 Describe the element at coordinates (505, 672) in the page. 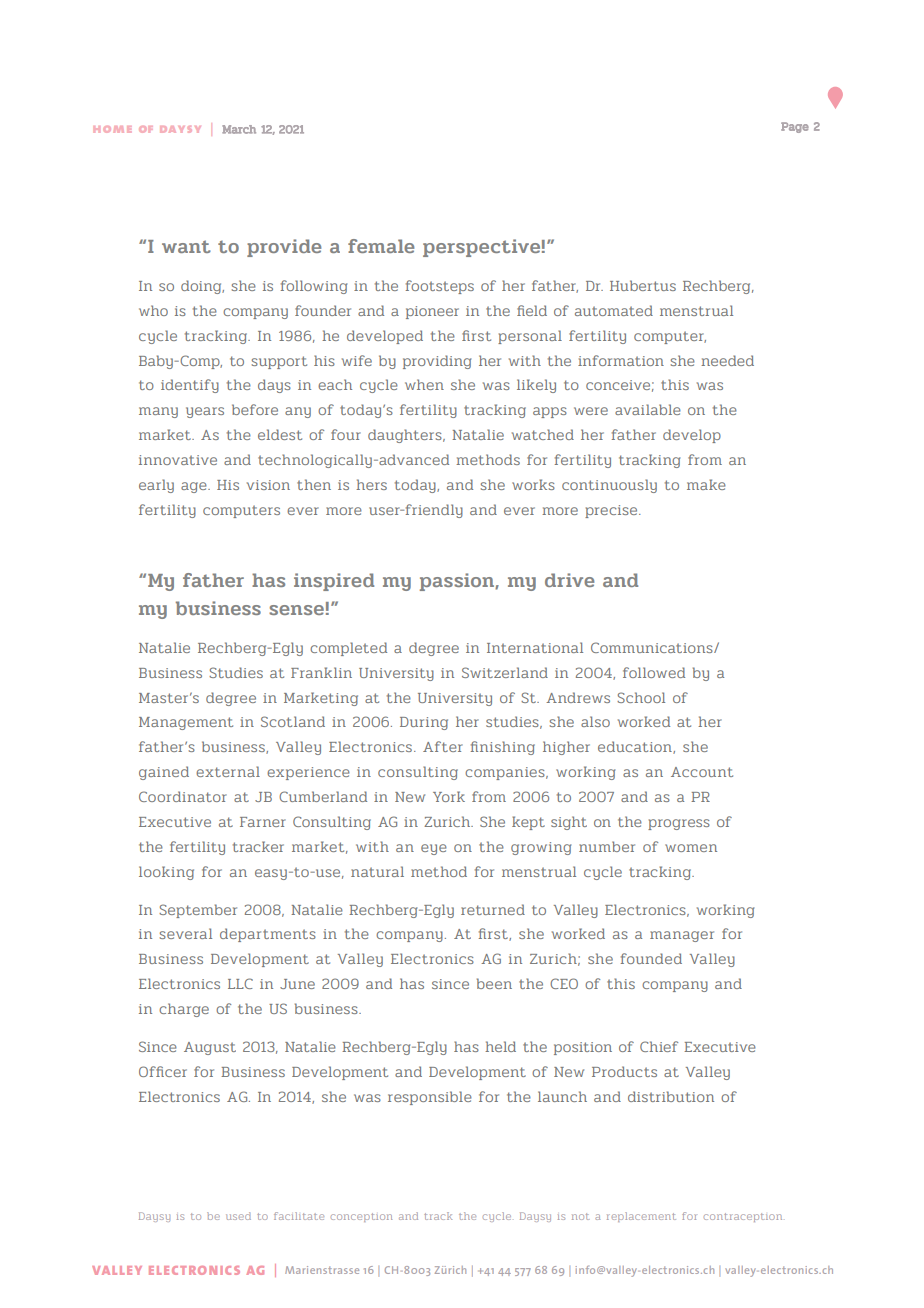

I see `Switzerland` at that location.
